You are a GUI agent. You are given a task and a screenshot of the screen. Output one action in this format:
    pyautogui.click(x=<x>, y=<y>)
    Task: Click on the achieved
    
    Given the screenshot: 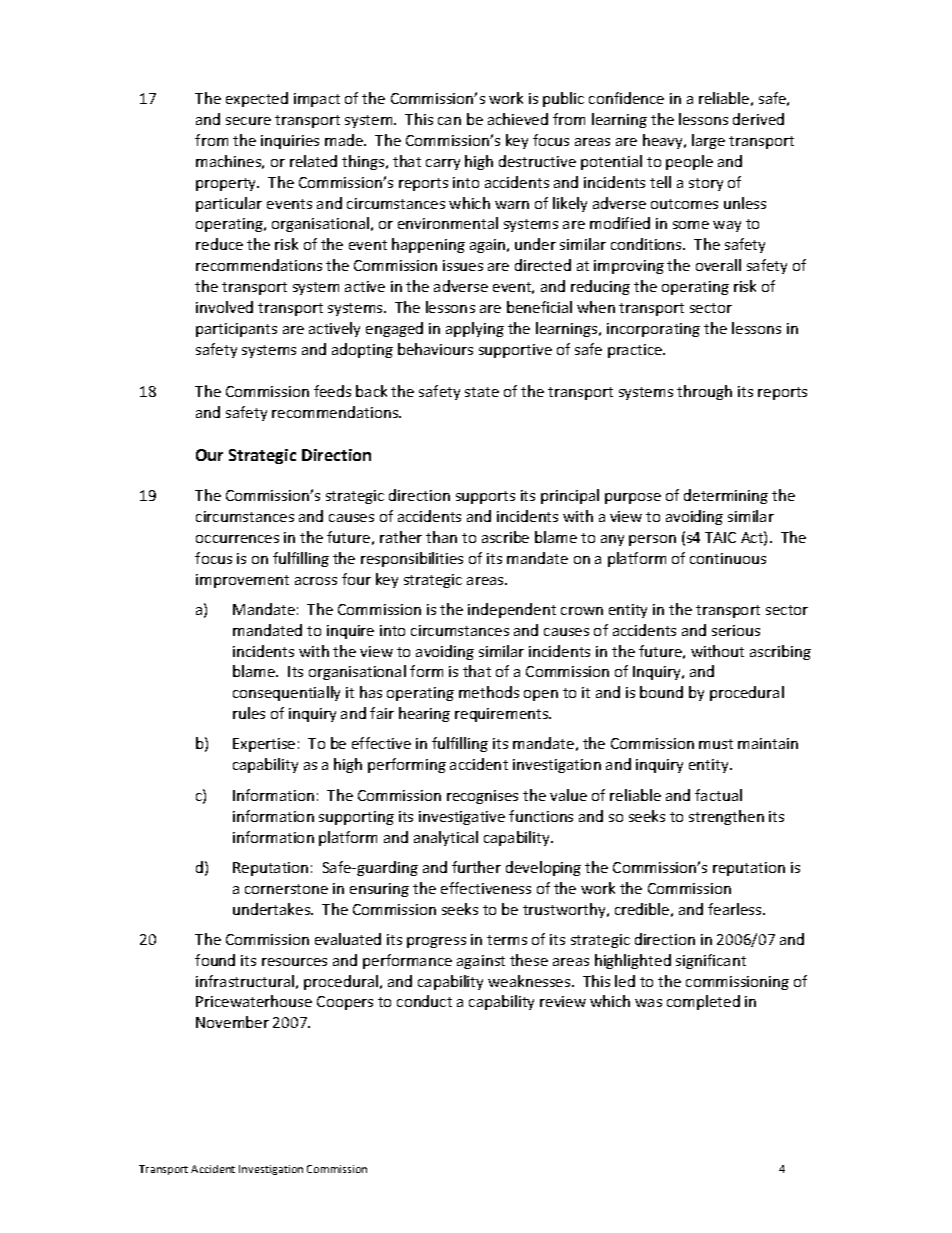 What is the action you would take?
    pyautogui.click(x=518, y=119)
